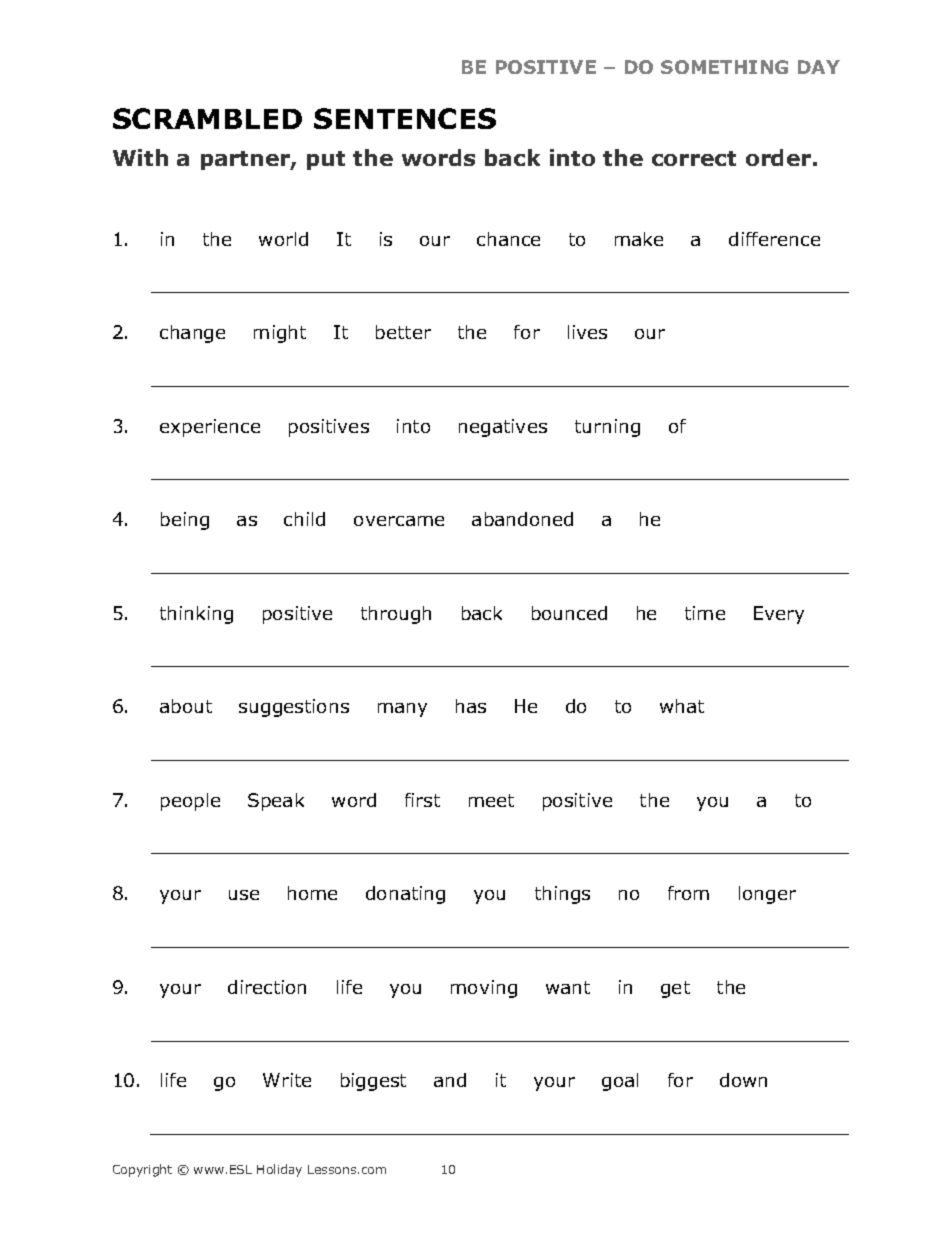  Describe the element at coordinates (405, 118) in the screenshot. I see `SENTENCES` at that location.
